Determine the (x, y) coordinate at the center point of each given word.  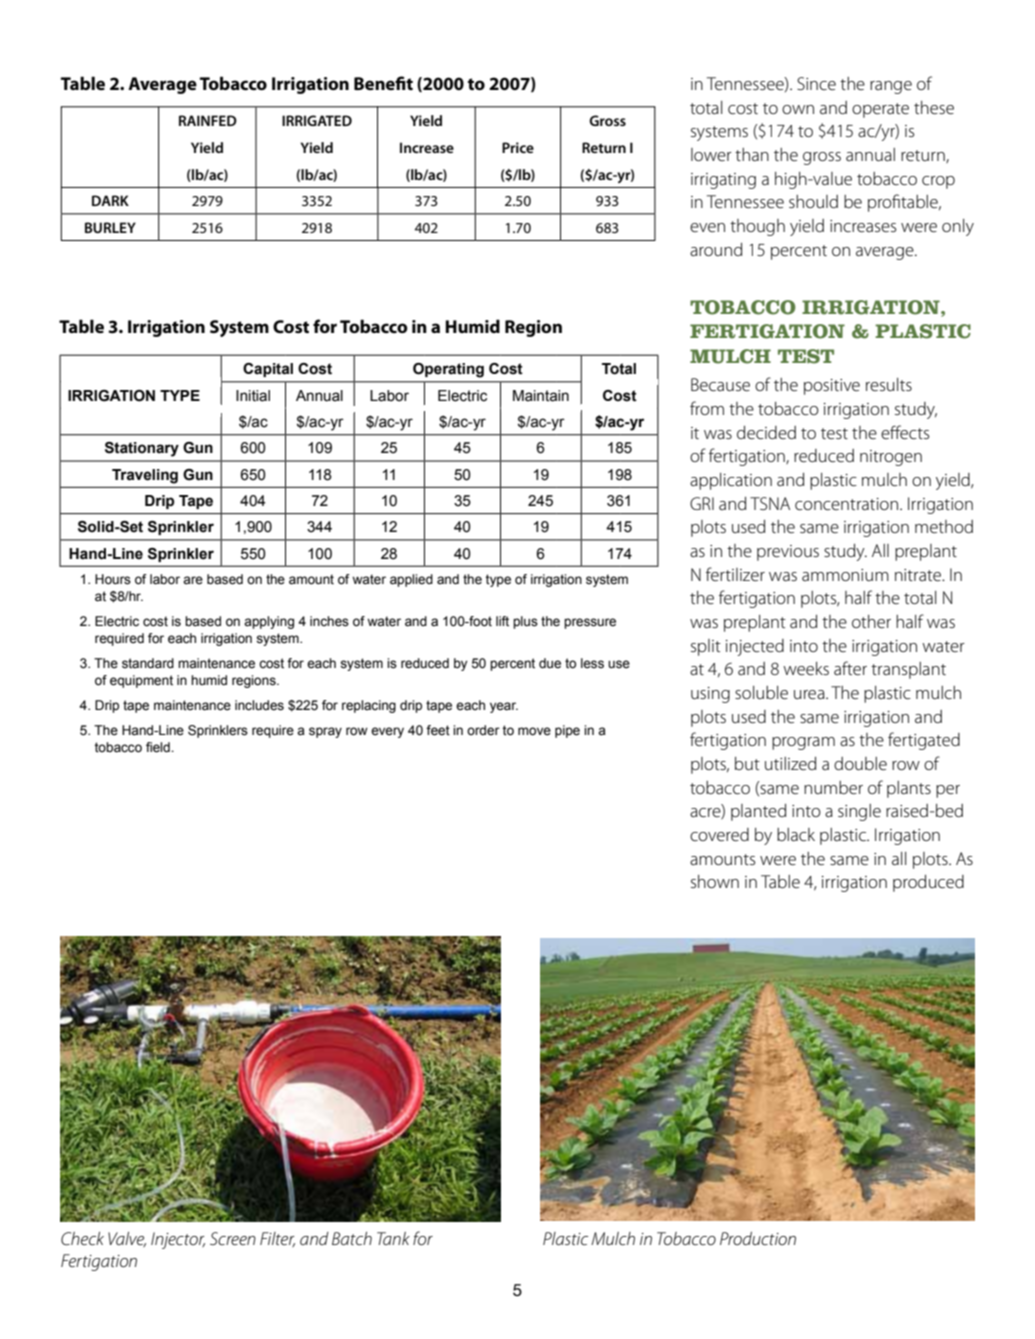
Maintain (541, 396)
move (534, 731)
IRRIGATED (317, 120)
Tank (393, 1238)
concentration (848, 504)
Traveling (145, 476)
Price (518, 147)
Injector (178, 1240)
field (159, 747)
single (859, 812)
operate (880, 110)
